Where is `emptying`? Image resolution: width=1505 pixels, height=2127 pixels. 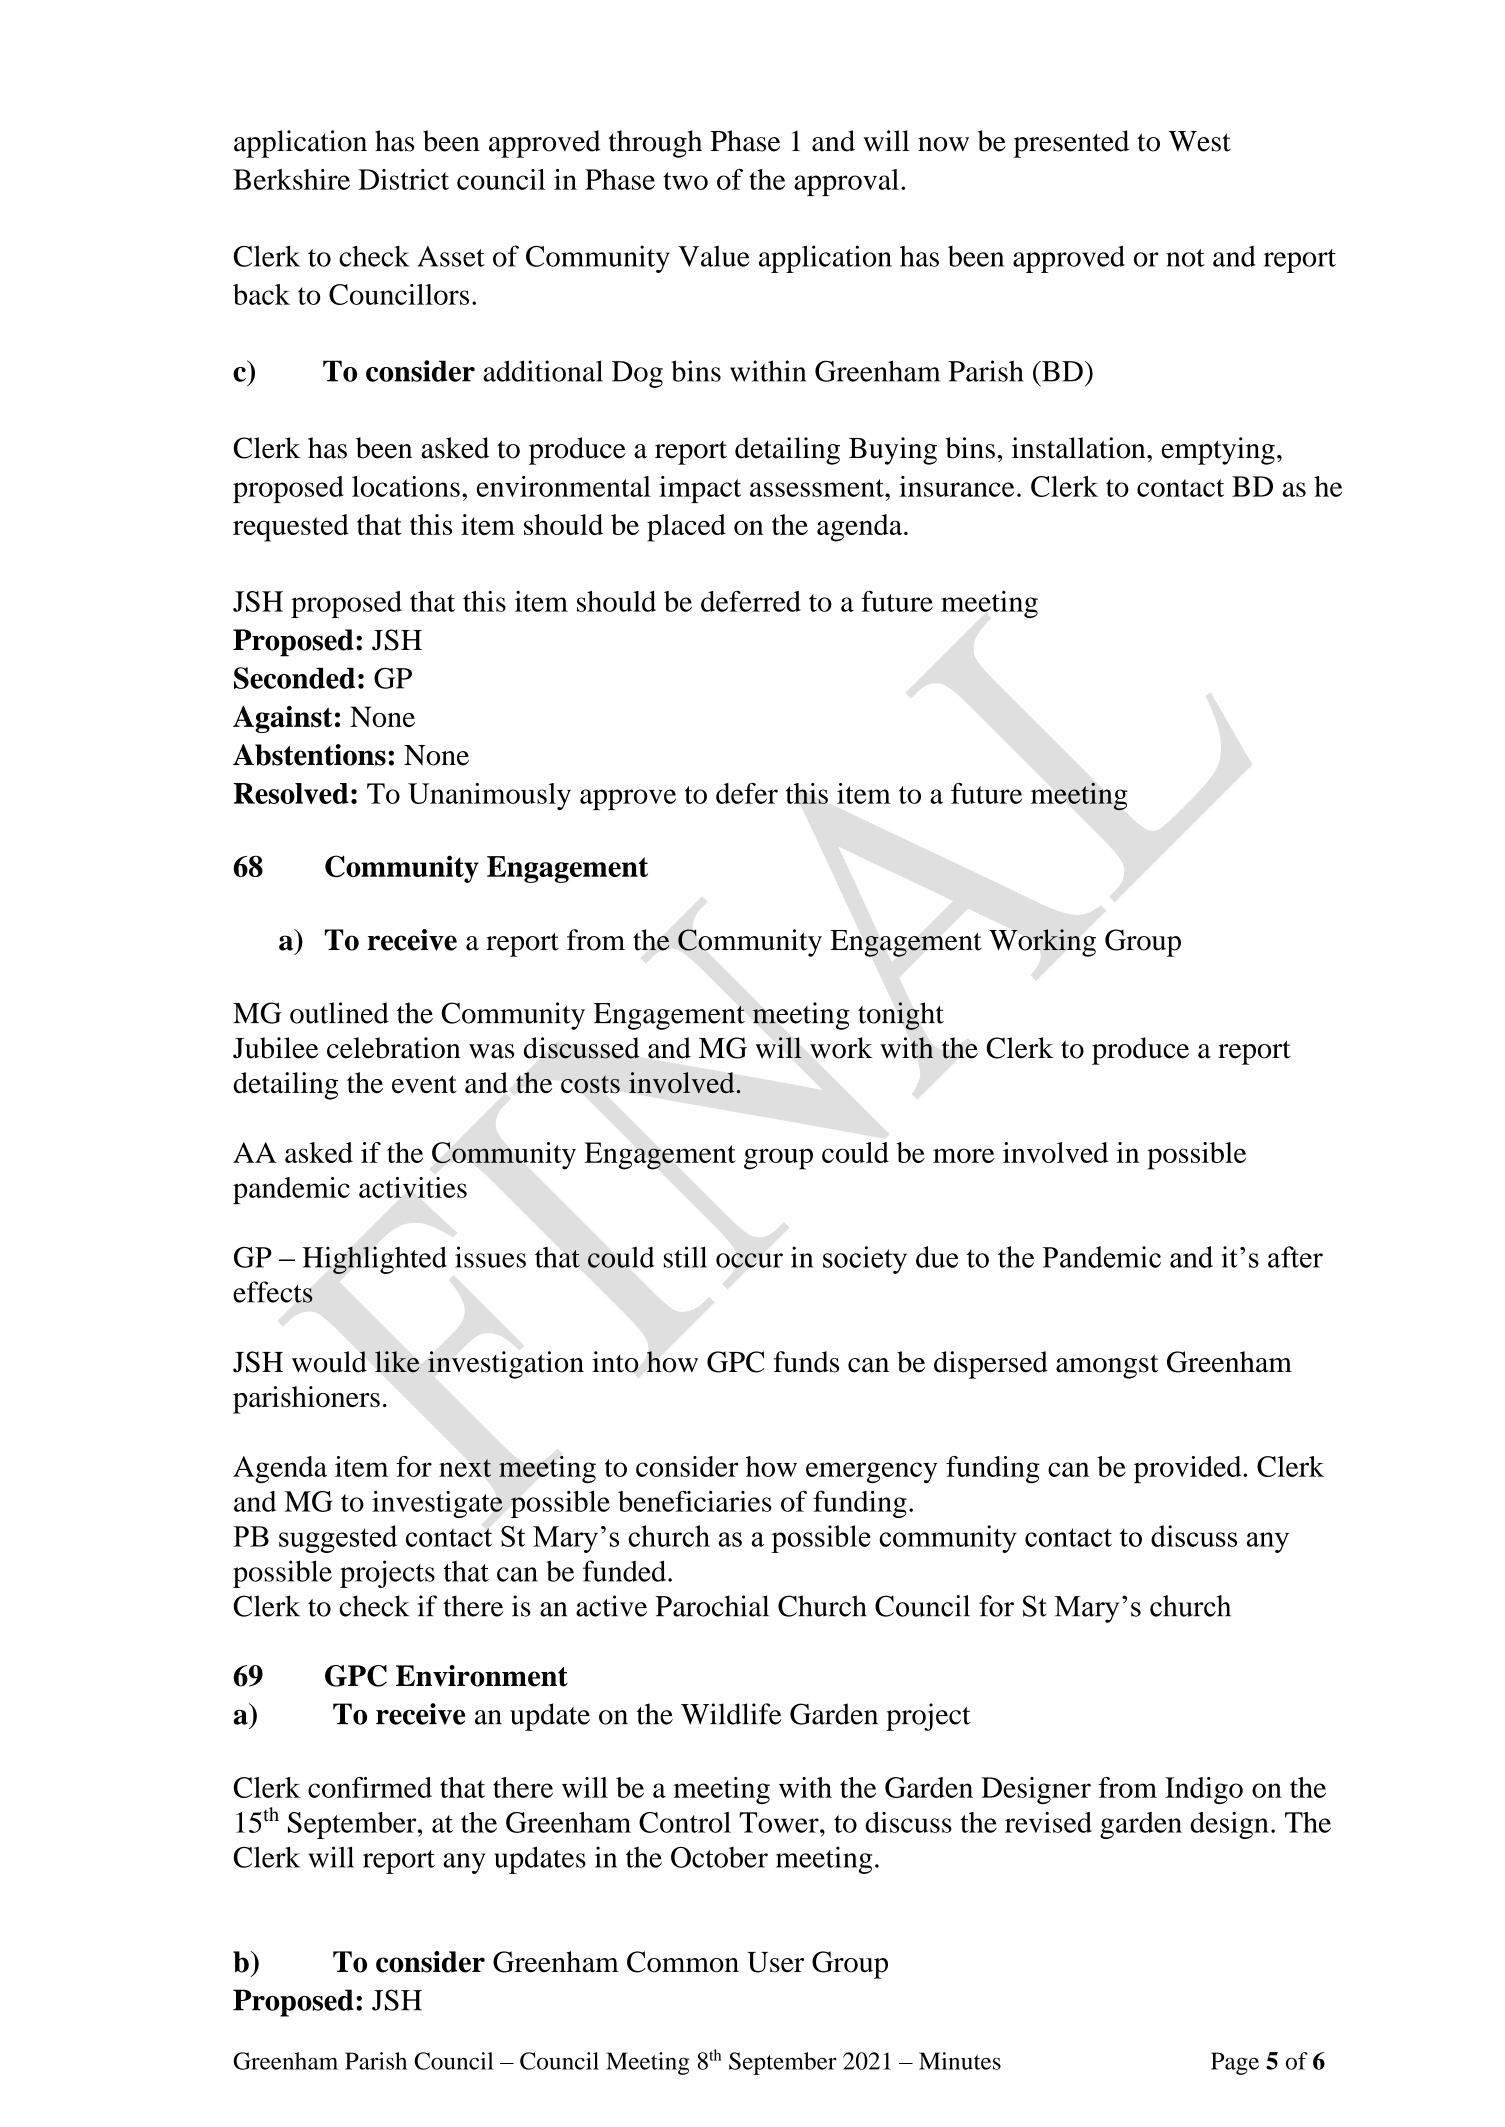
emptying is located at coordinates (1218, 451).
